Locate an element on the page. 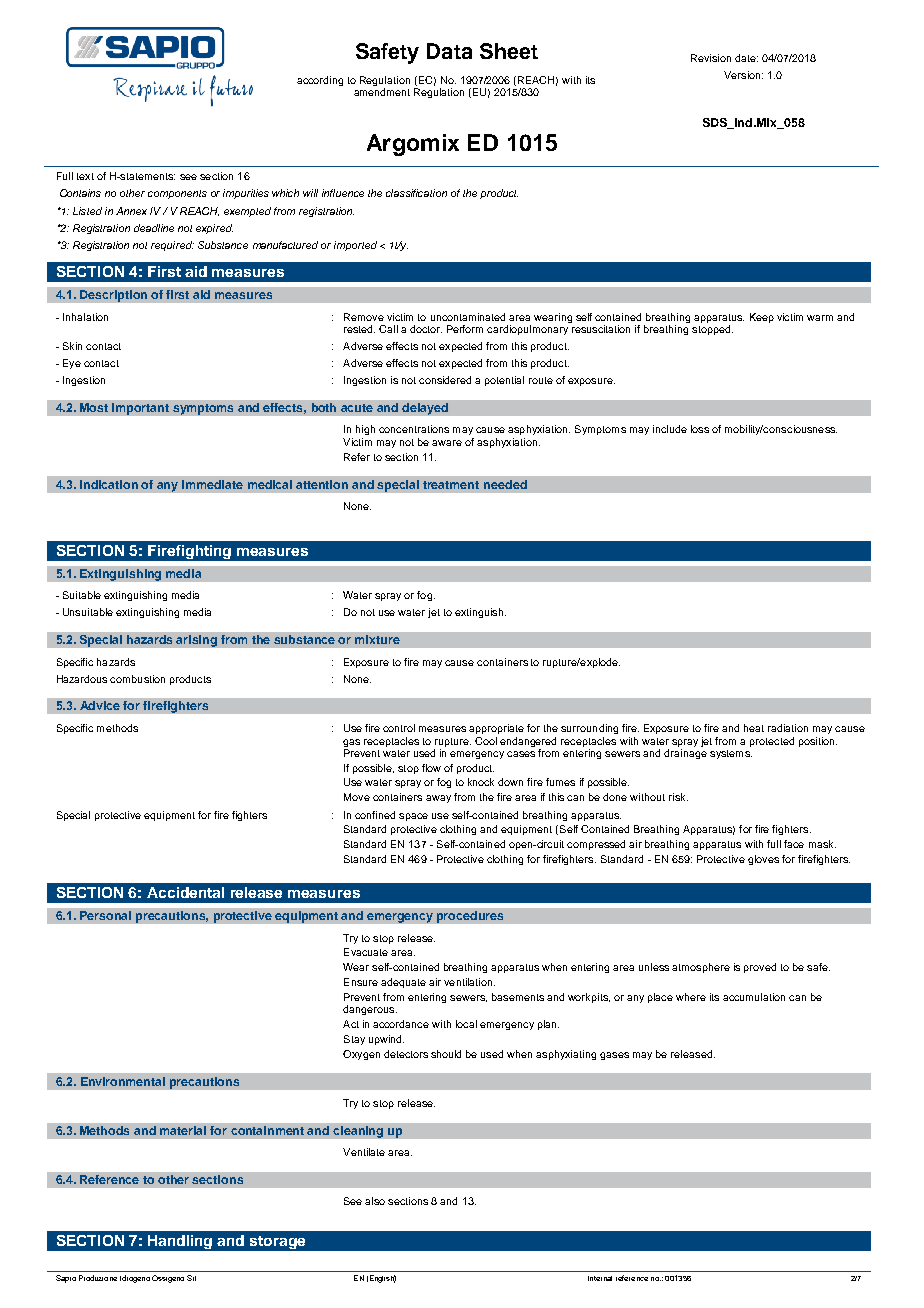 The width and height of the page is (924, 1308). also is located at coordinates (375, 1201).
